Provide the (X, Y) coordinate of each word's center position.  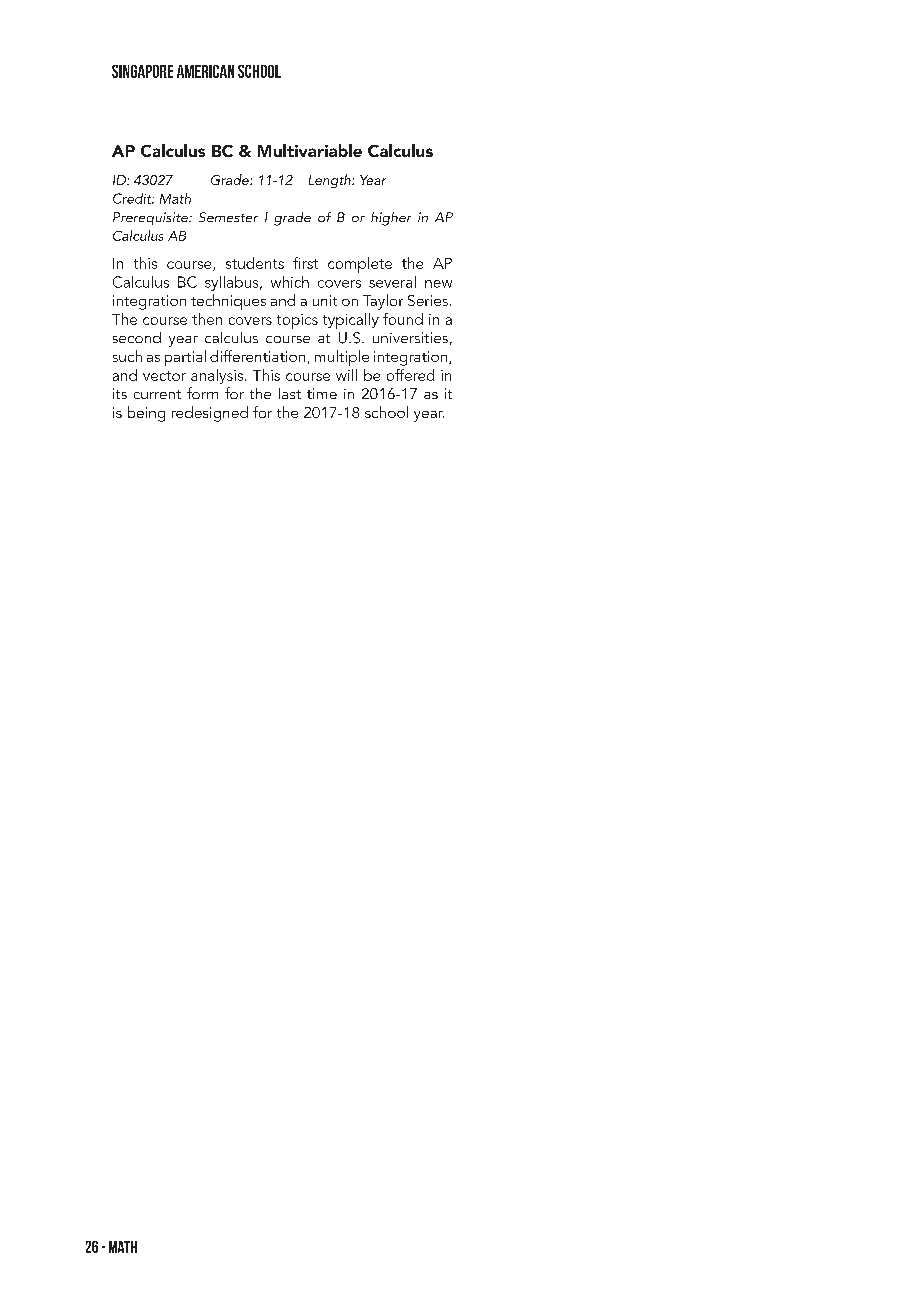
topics (297, 321)
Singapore (142, 71)
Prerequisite (151, 218)
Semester (228, 217)
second (137, 337)
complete (360, 265)
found (403, 319)
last (290, 393)
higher (391, 219)
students (255, 263)
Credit (133, 198)
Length (331, 181)
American (205, 71)
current (157, 394)
